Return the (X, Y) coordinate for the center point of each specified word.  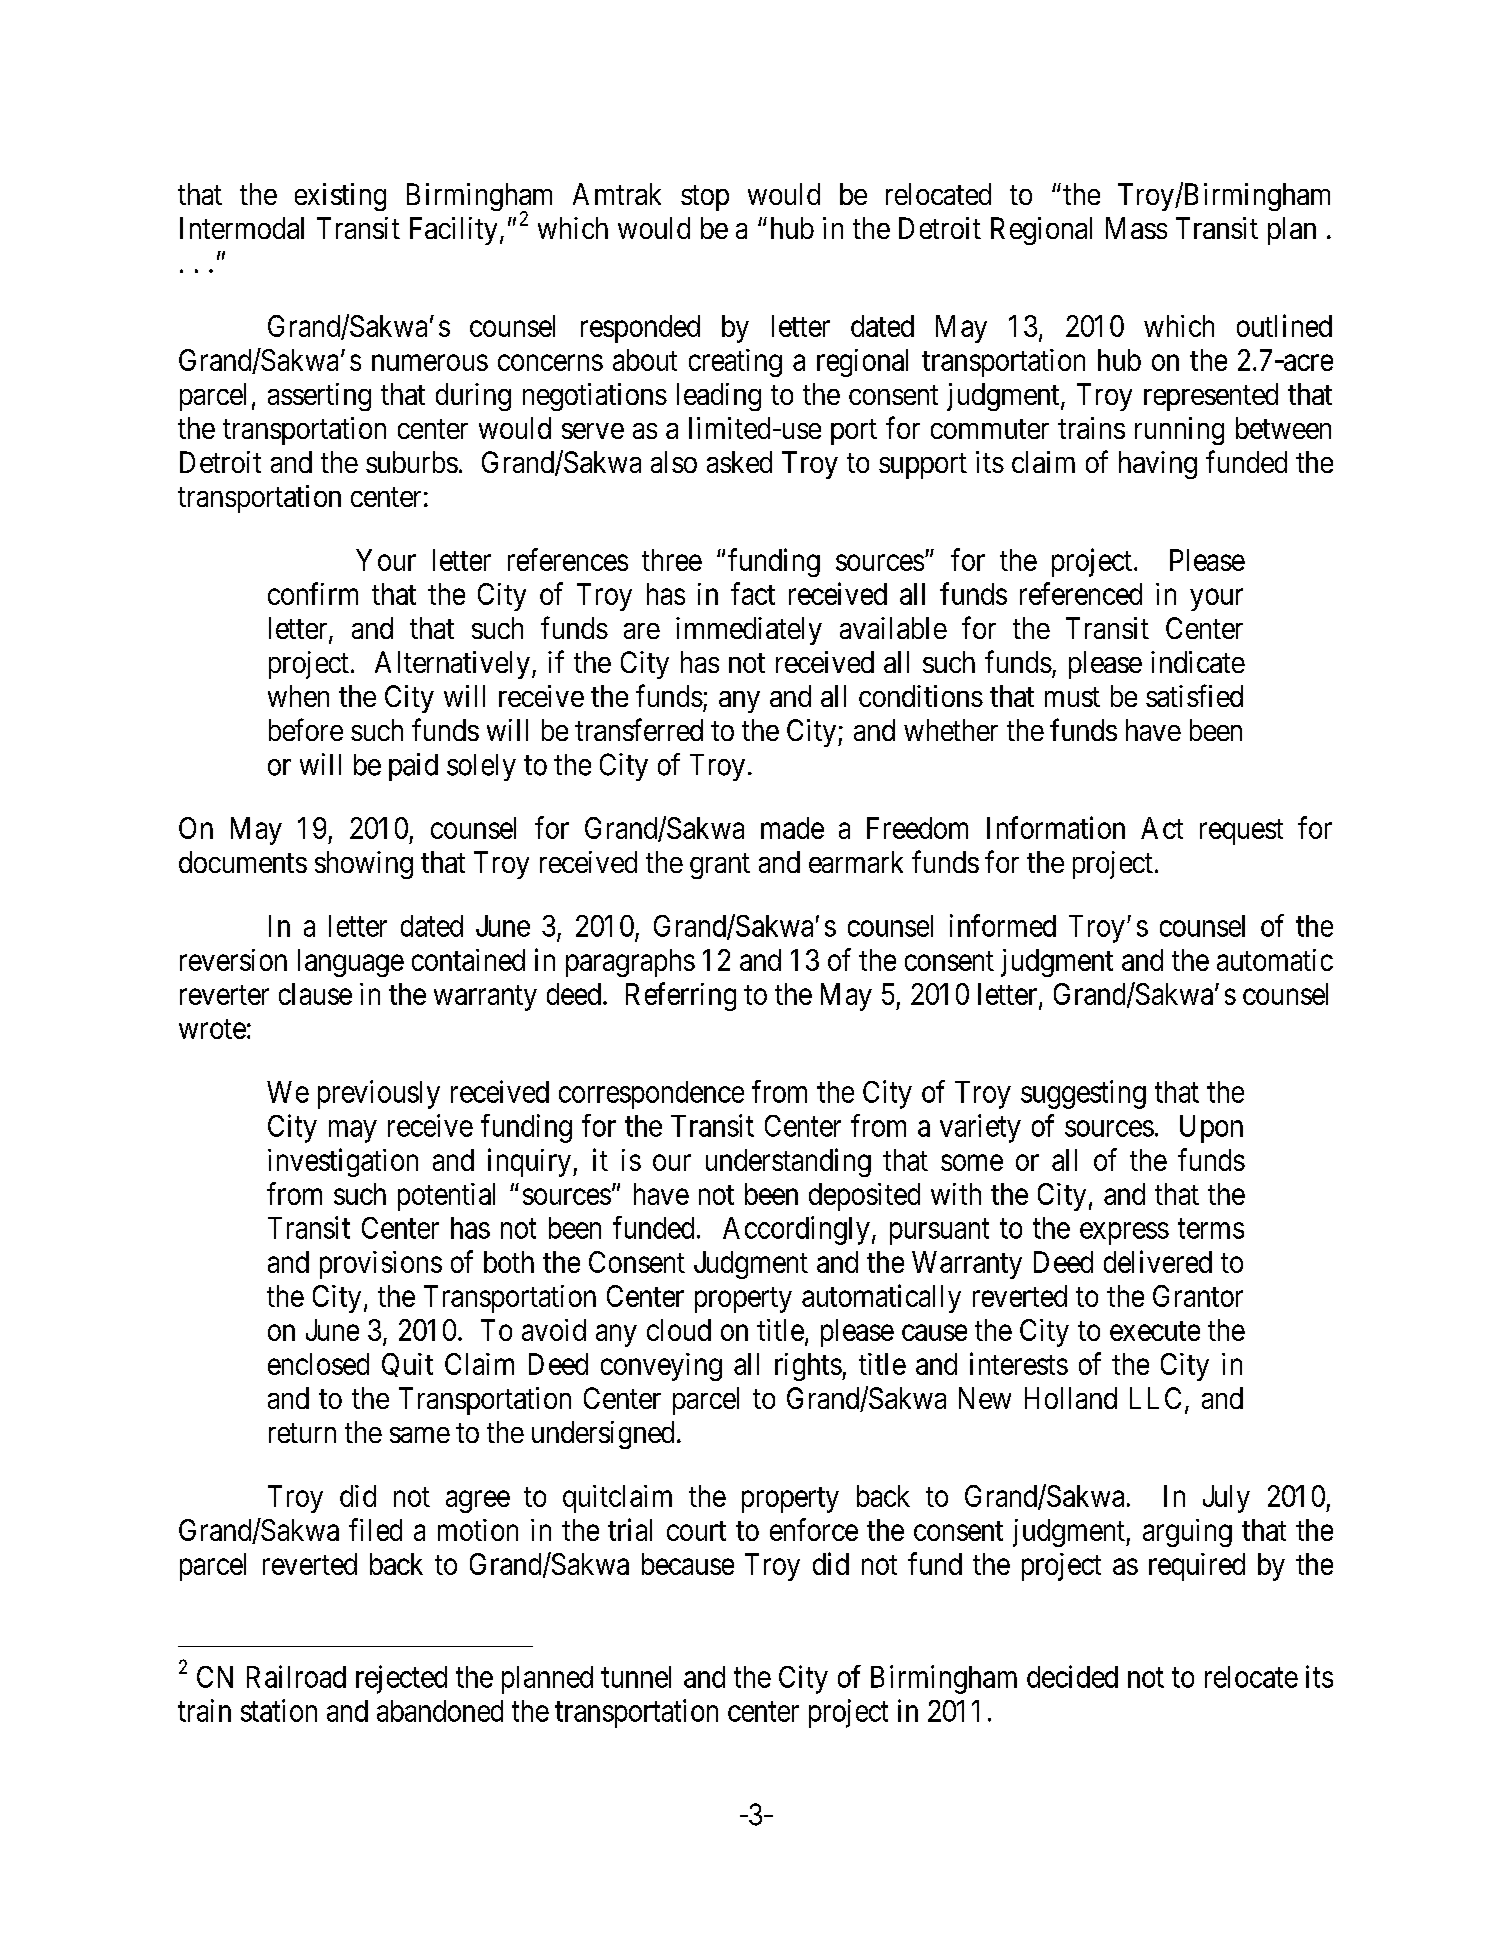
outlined (1284, 325)
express (1124, 1234)
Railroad (296, 1676)
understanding (788, 1162)
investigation (343, 1162)
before (306, 729)
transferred (639, 729)
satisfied (1194, 695)
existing (340, 197)
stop (705, 198)
